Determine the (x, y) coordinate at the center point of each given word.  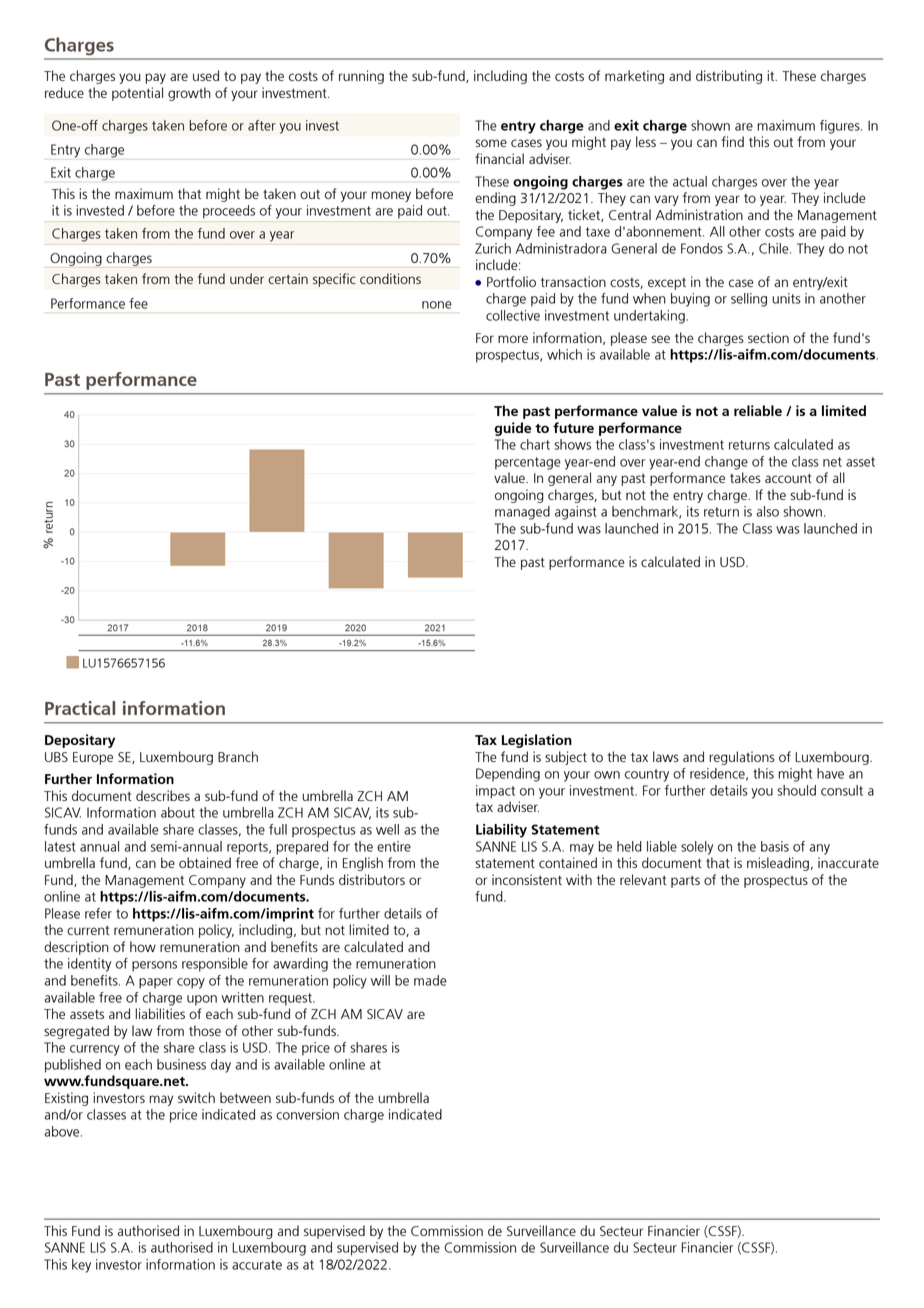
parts (685, 882)
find (732, 141)
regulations (742, 758)
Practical (80, 708)
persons (154, 966)
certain (288, 278)
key (81, 1266)
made (430, 980)
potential (137, 94)
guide (512, 429)
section (768, 337)
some (491, 143)
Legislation (537, 741)
